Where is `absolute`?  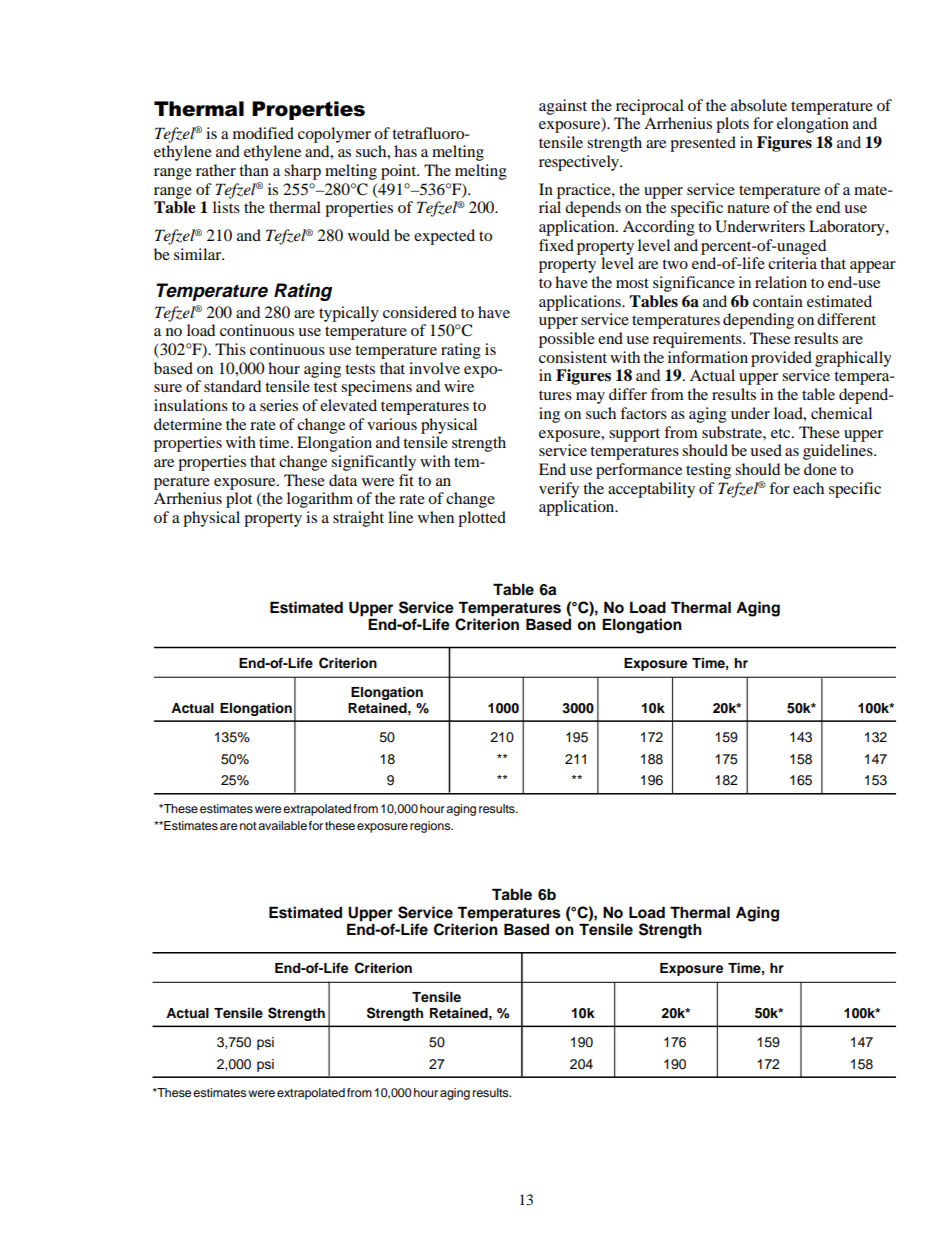 absolute is located at coordinates (759, 105).
